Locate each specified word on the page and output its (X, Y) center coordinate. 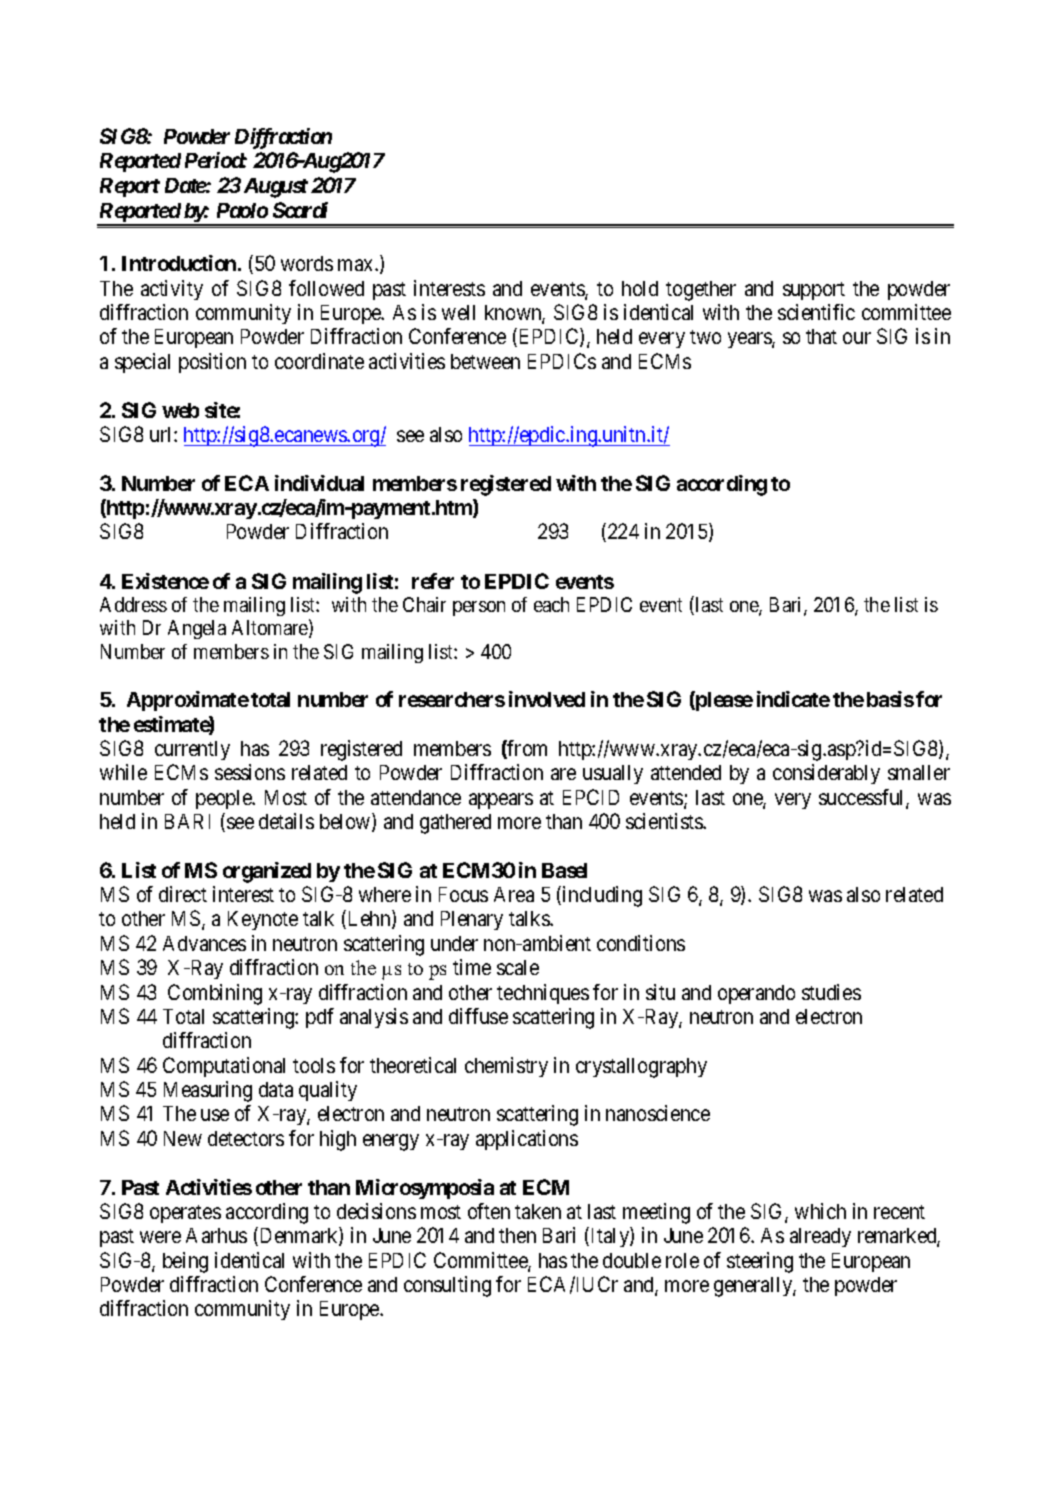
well (458, 312)
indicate (793, 699)
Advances (204, 943)
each (551, 604)
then (517, 1235)
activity (172, 290)
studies (831, 992)
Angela (197, 629)
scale (518, 967)
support (814, 291)
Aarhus (216, 1235)
